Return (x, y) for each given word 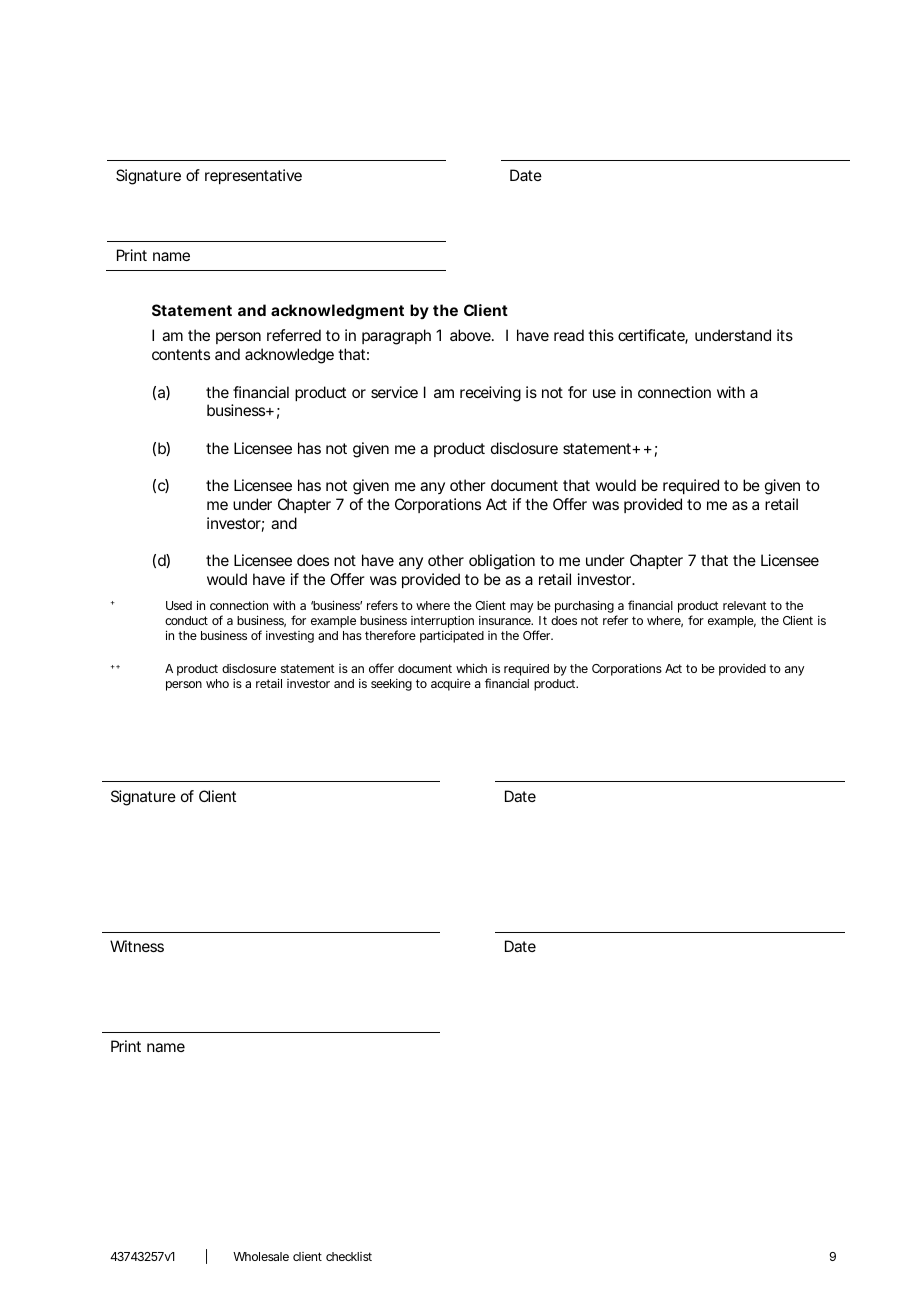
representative (253, 176)
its (785, 335)
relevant (744, 605)
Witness (137, 946)
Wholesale (261, 1256)
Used (179, 605)
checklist (349, 1256)
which (471, 668)
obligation (502, 562)
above (471, 335)
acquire (451, 685)
